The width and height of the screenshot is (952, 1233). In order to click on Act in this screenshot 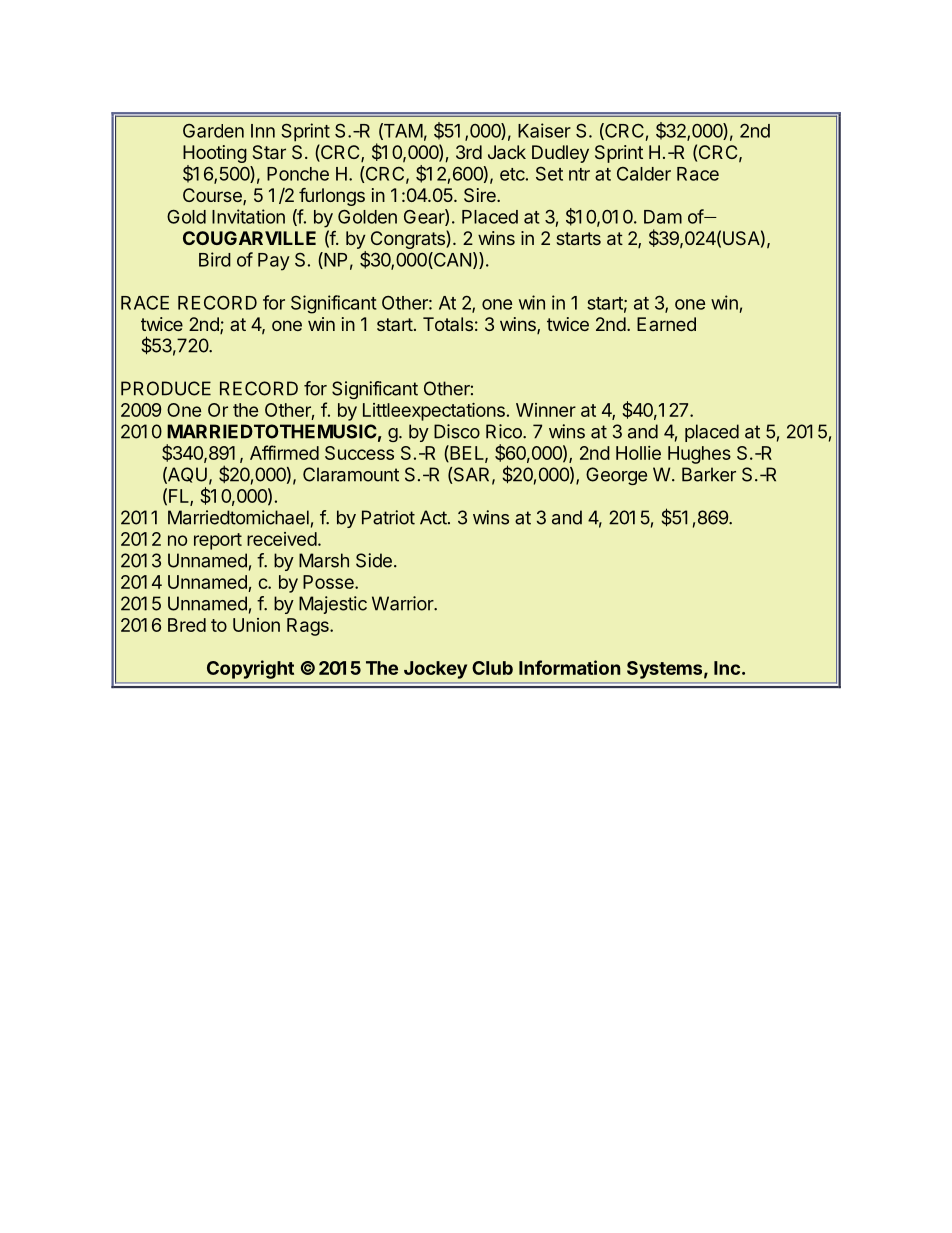, I will do `click(433, 517)`.
